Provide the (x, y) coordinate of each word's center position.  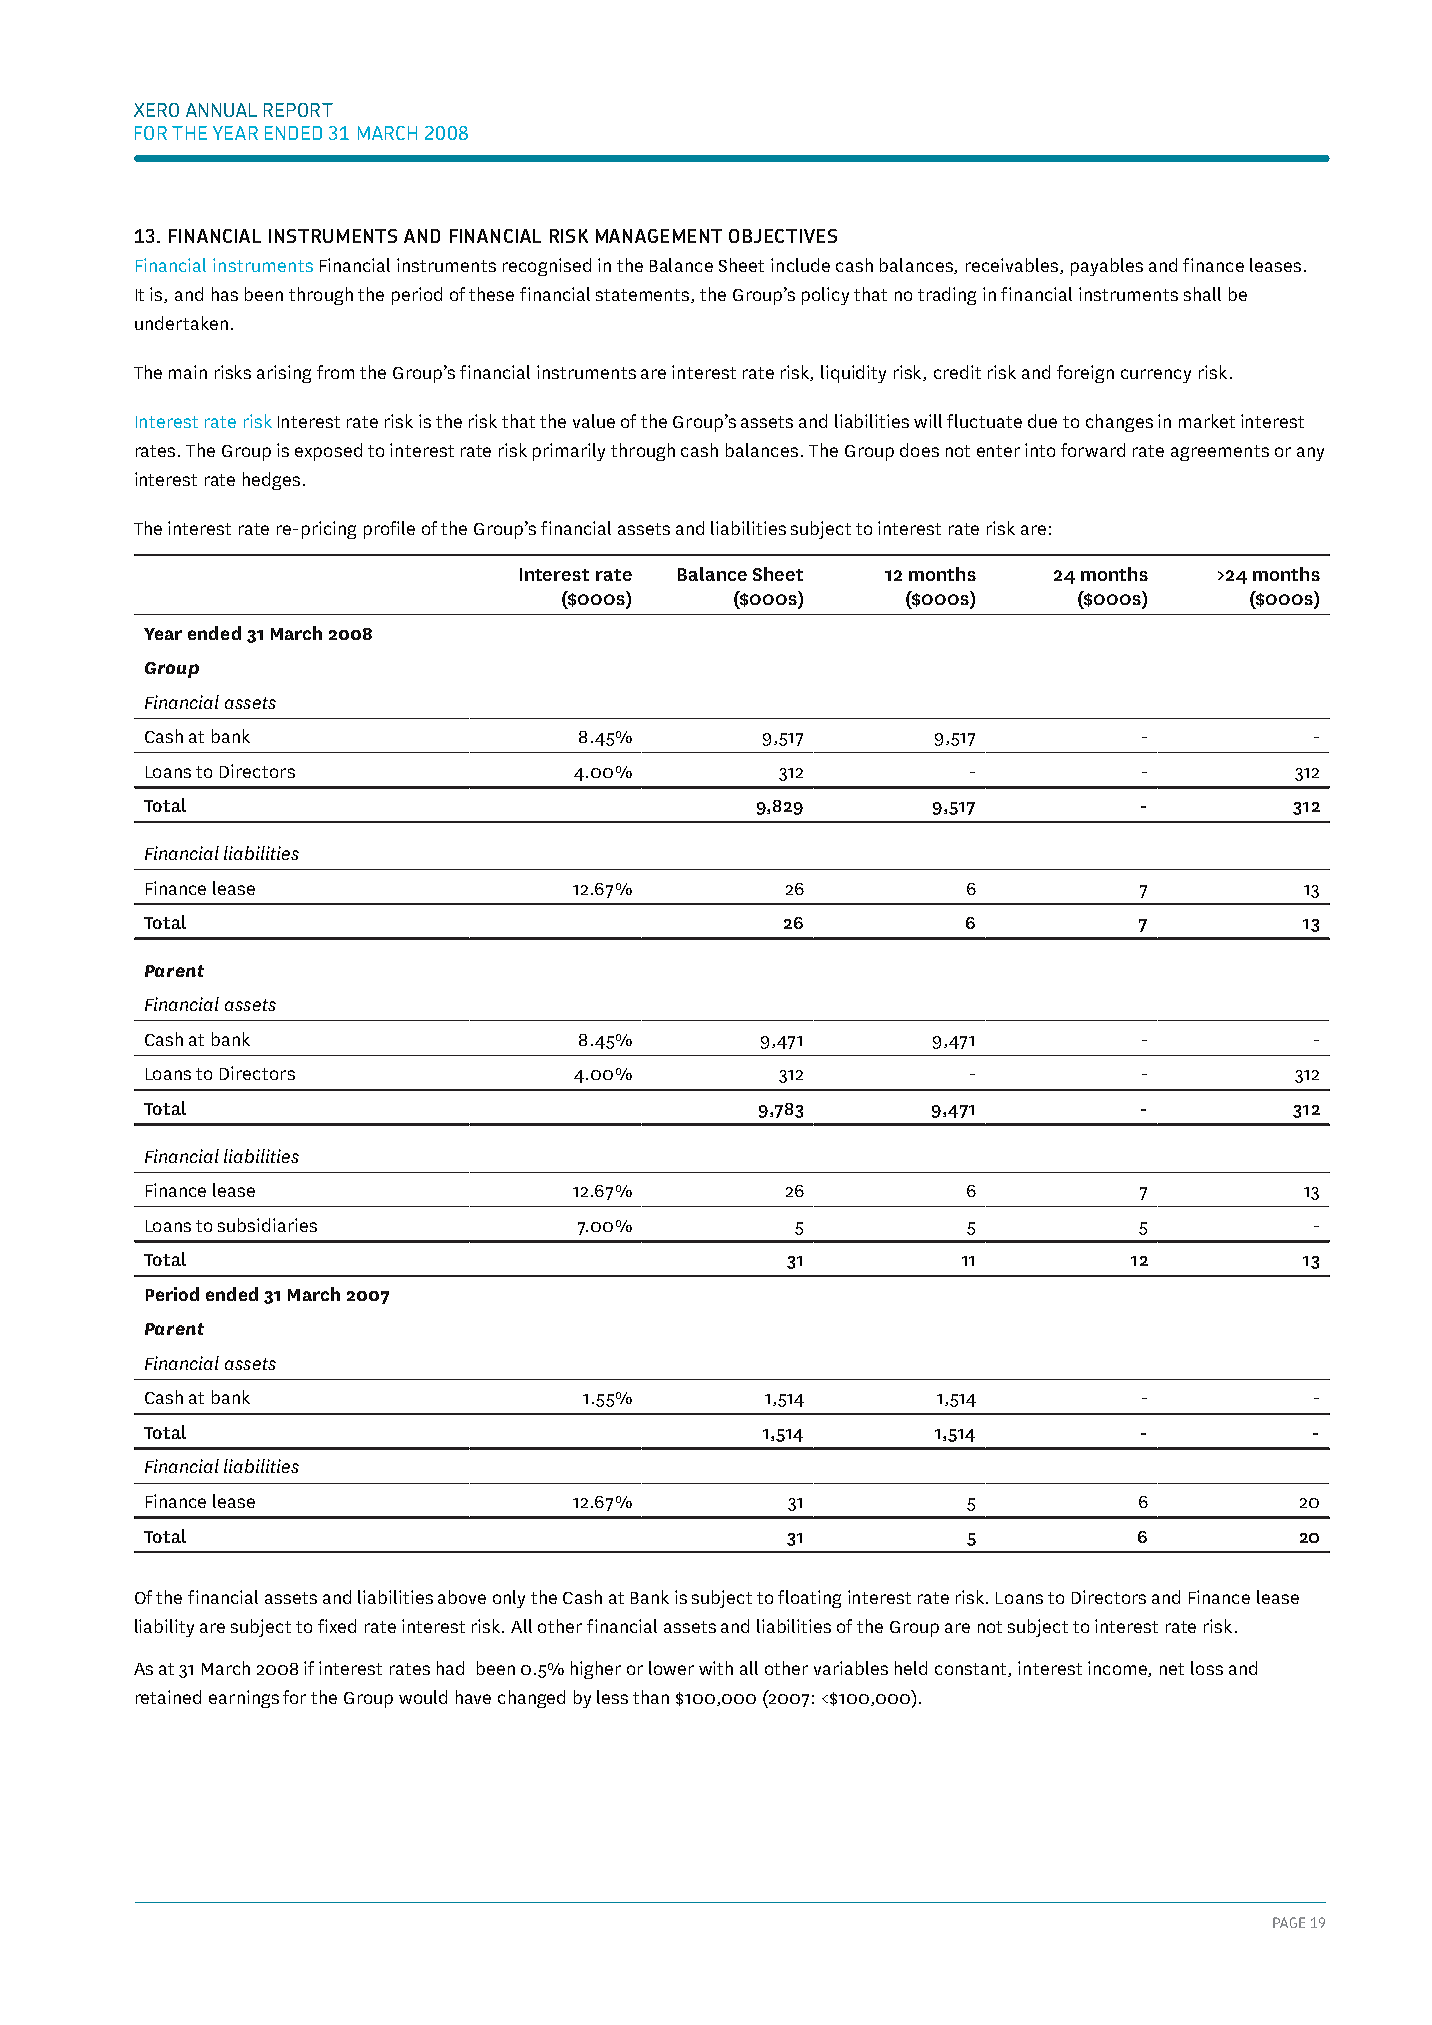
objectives (783, 236)
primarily (569, 452)
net (1172, 1669)
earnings (244, 1699)
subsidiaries (267, 1225)
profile (389, 530)
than (651, 1697)
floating (809, 1599)
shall (1202, 294)
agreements (1220, 453)
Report (298, 110)
